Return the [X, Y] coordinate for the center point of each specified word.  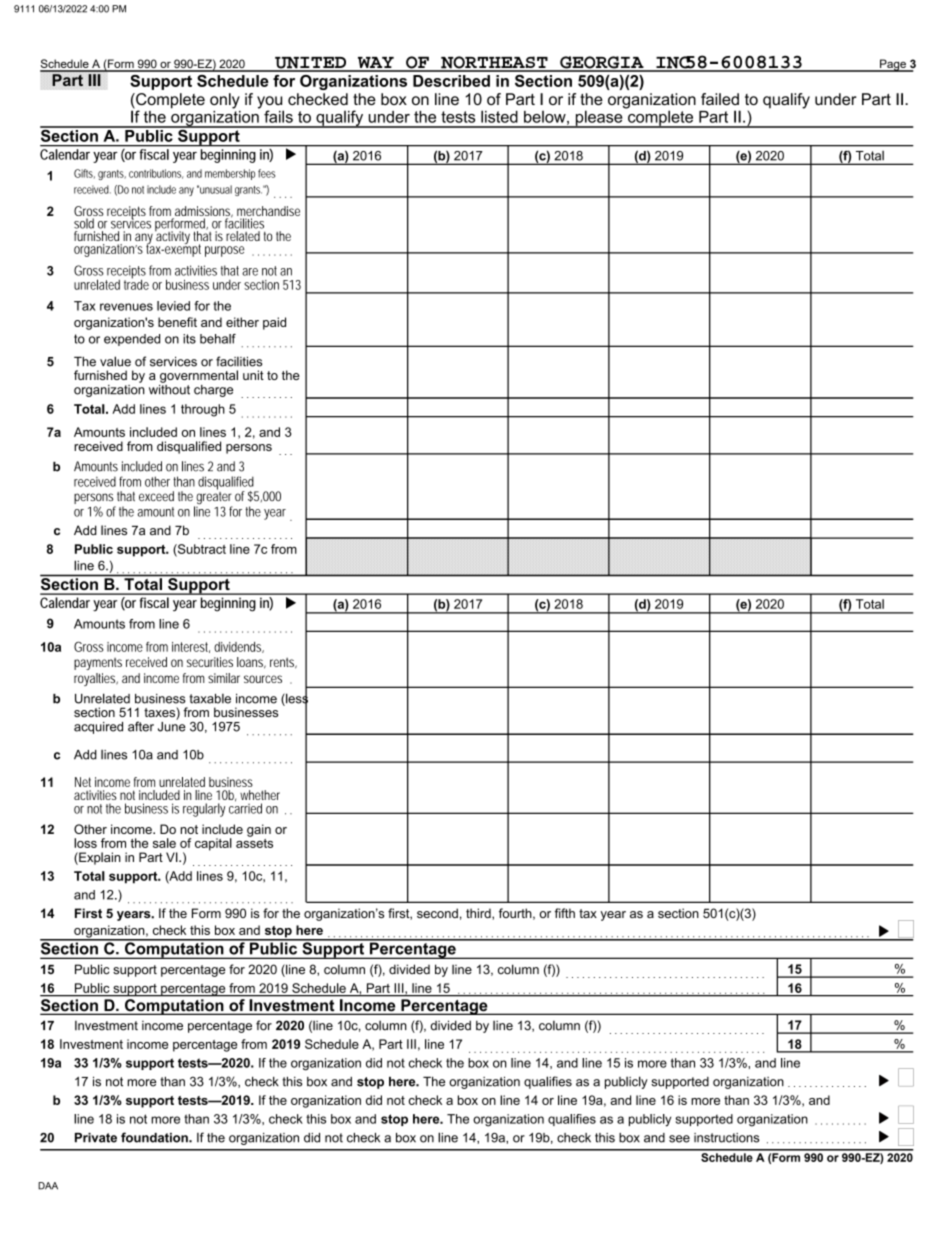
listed [499, 116]
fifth [565, 913]
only [225, 101]
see [679, 1139]
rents [283, 663]
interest [191, 647]
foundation [155, 1137]
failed [720, 99]
